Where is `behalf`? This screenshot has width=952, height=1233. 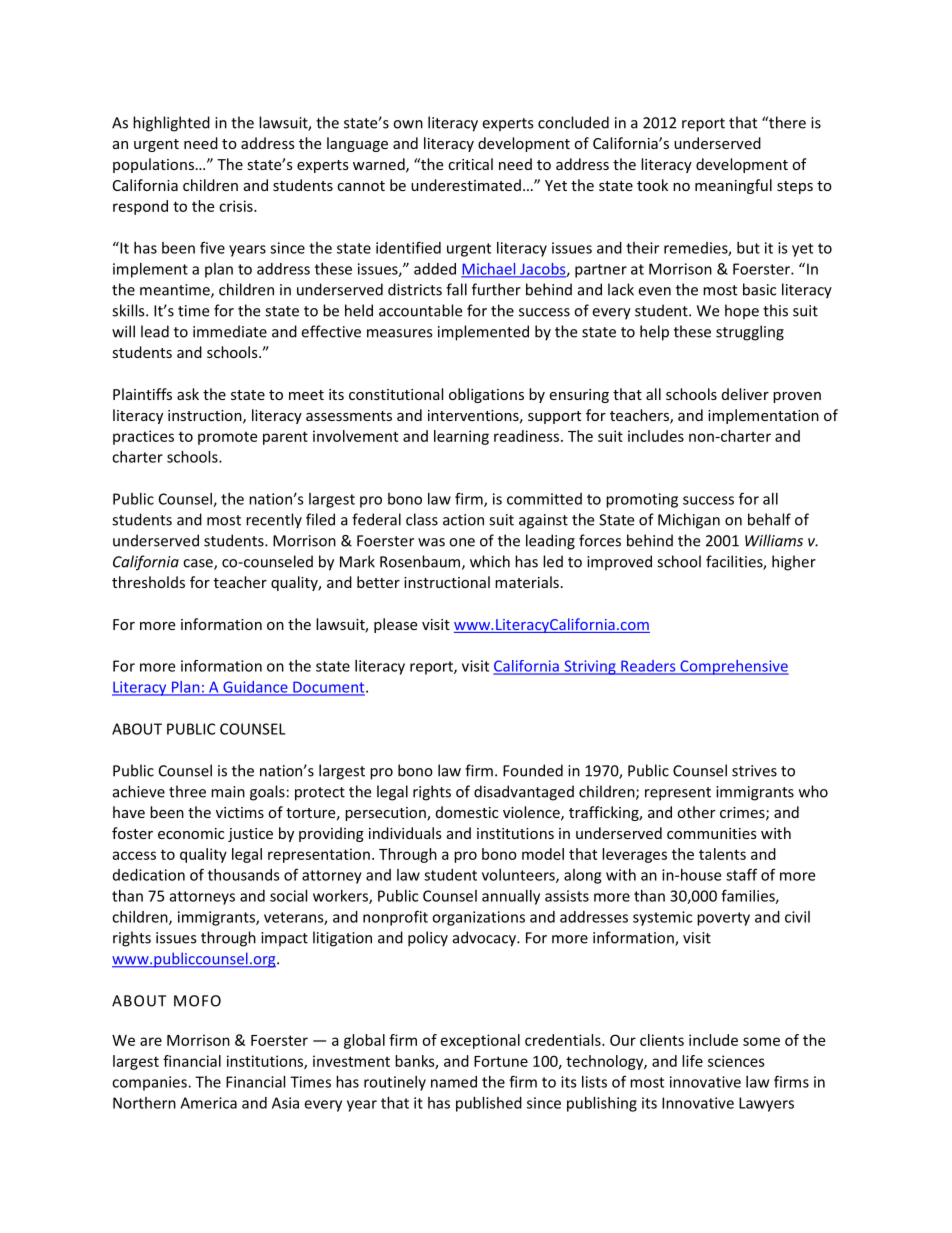
behalf is located at coordinates (769, 519).
